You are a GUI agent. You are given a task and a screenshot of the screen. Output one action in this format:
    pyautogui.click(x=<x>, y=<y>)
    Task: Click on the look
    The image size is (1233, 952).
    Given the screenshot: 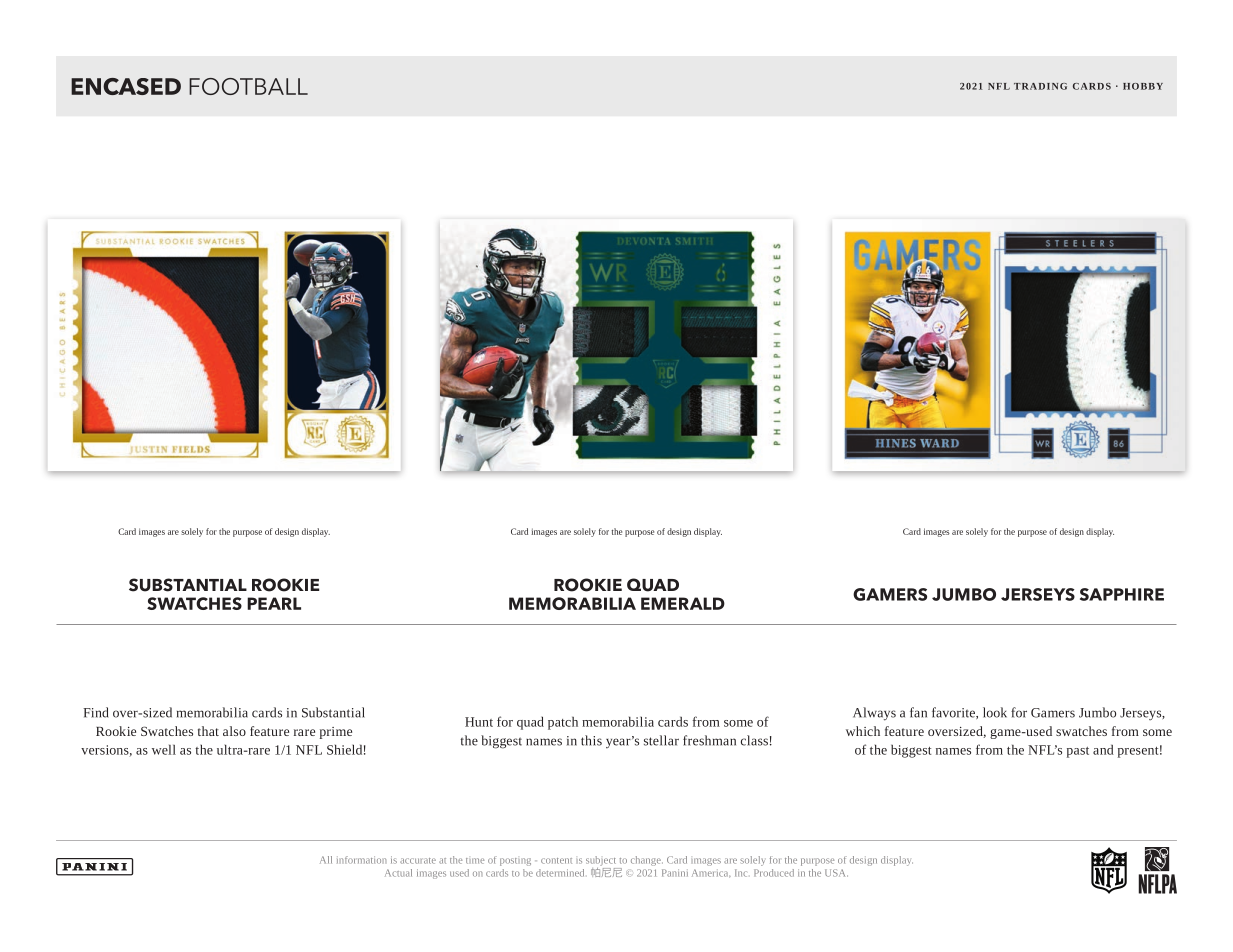 What is the action you would take?
    pyautogui.click(x=995, y=712)
